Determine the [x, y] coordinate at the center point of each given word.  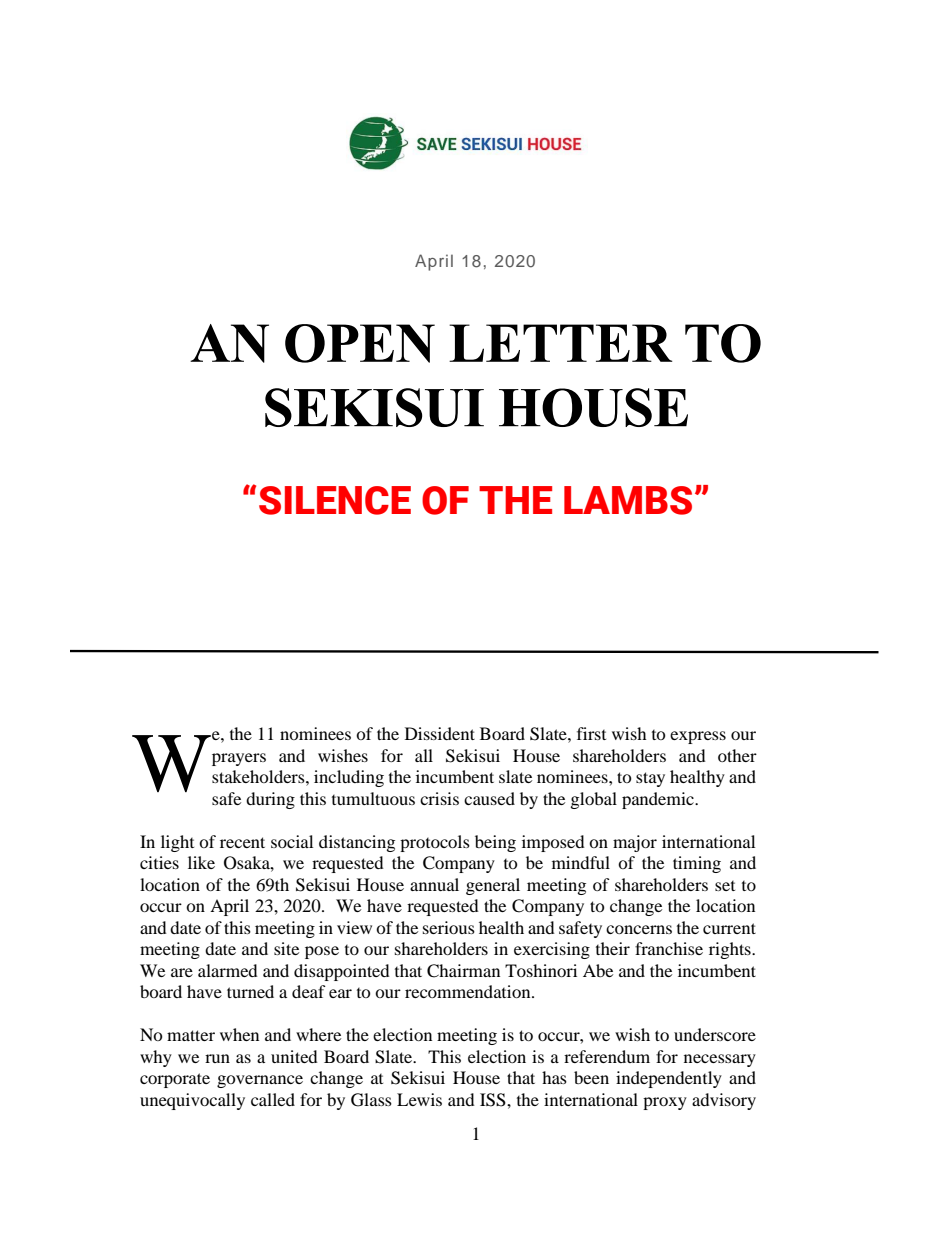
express [698, 737]
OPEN [360, 343]
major [635, 843]
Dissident [440, 733]
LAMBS [628, 500]
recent [242, 842]
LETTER [560, 343]
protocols [435, 843]
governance [260, 1081]
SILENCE [335, 500]
